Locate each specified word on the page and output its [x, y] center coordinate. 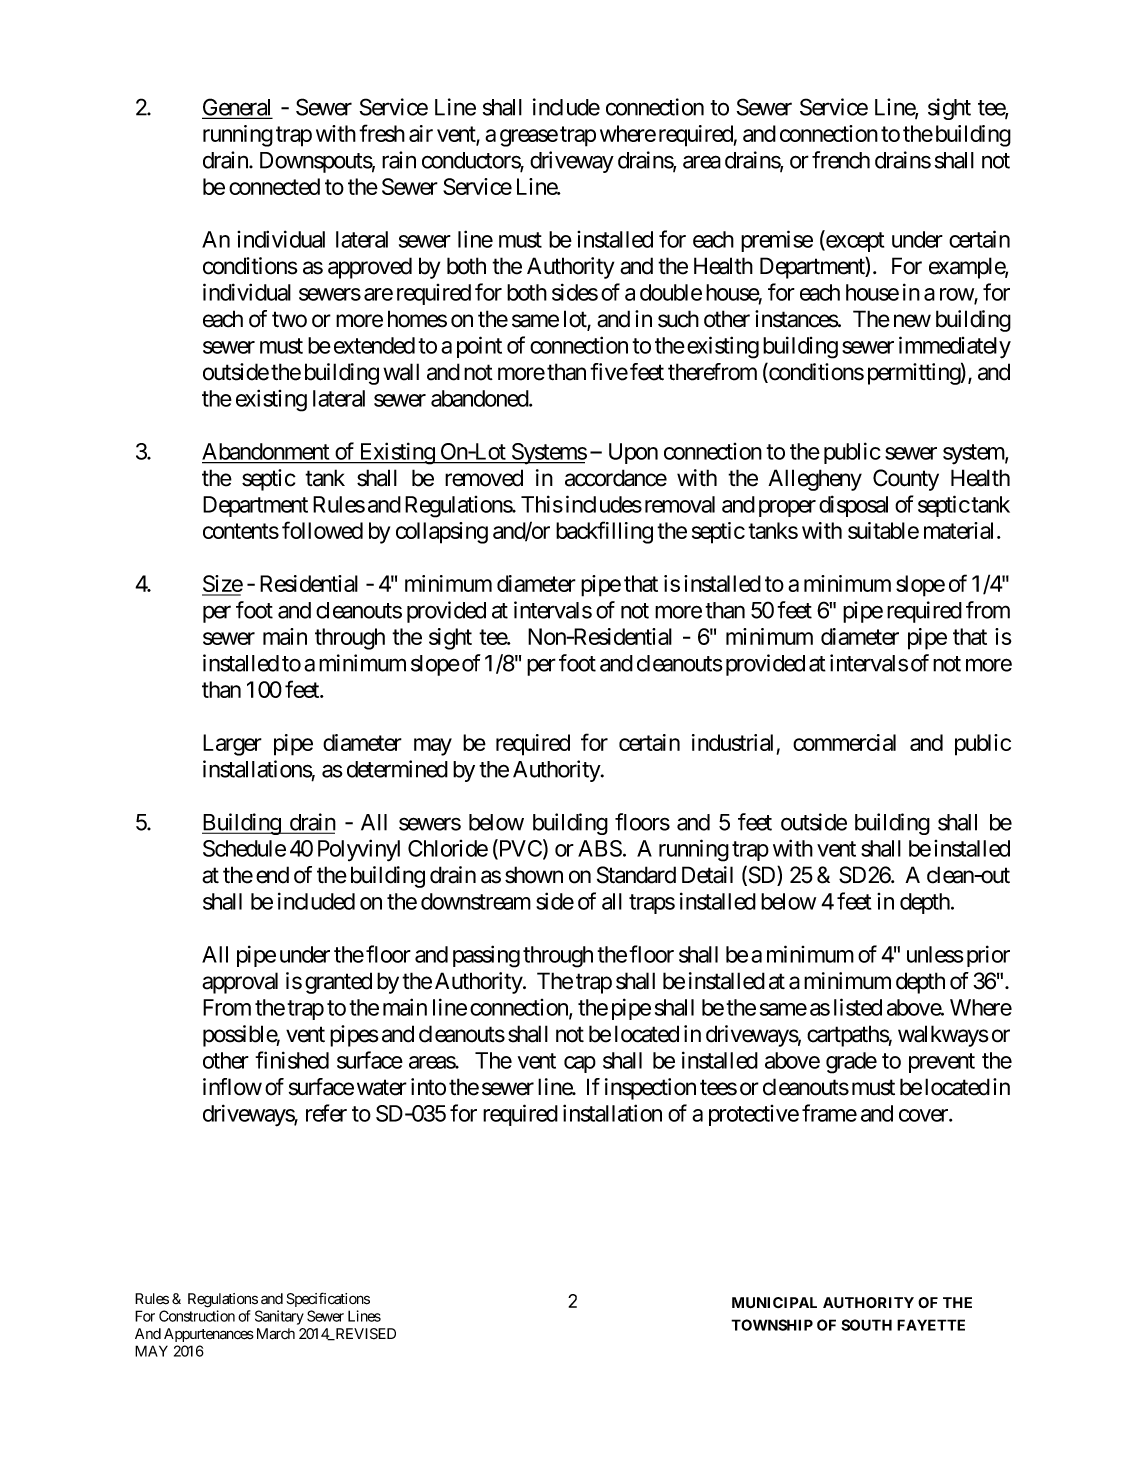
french [841, 160]
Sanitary [279, 1317]
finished [292, 1060]
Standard [636, 875]
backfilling [604, 532]
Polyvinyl [359, 850]
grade [851, 1063]
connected [274, 186]
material [961, 530]
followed [322, 530]
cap [580, 1064]
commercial [844, 742]
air [421, 133]
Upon [633, 453]
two [289, 320]
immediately [955, 347]
